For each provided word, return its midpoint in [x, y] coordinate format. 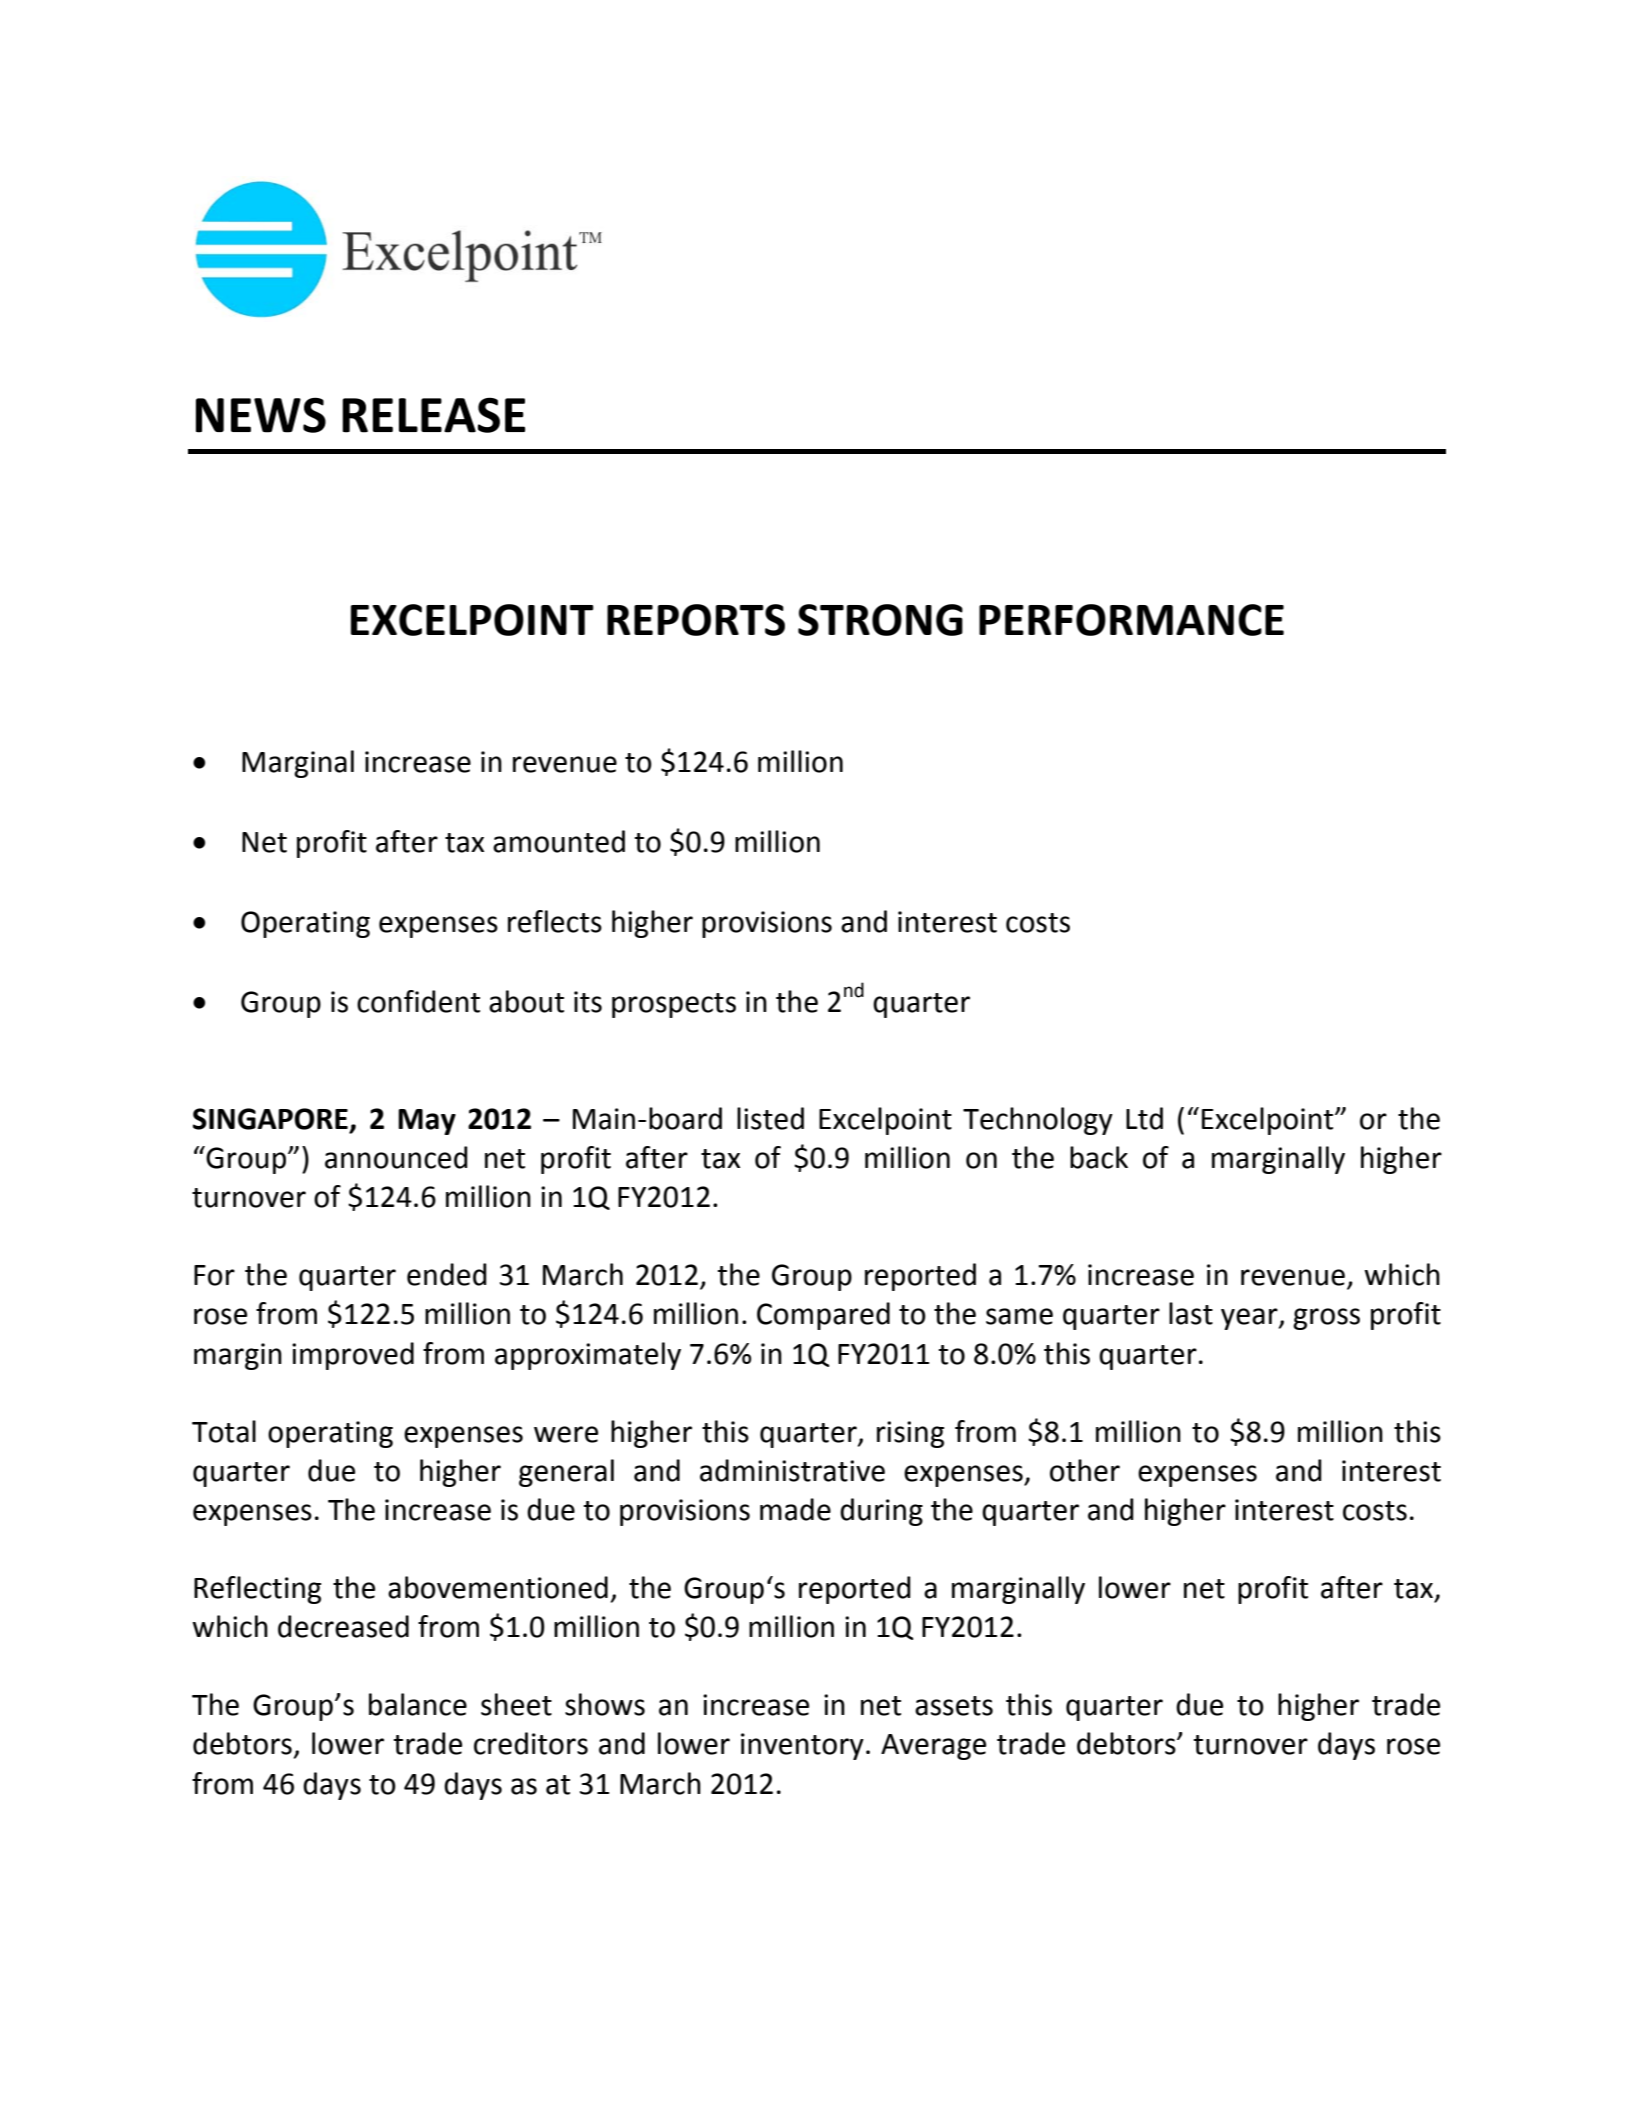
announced [396, 1157]
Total [224, 1431]
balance [418, 1704]
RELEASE [433, 415]
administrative [792, 1470]
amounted [559, 841]
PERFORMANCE [1131, 620]
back [1099, 1157]
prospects [674, 1005]
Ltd [1144, 1118]
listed [770, 1118]
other [1085, 1470]
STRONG [880, 620]
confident [418, 1001]
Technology [1038, 1121]
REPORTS [696, 620]
